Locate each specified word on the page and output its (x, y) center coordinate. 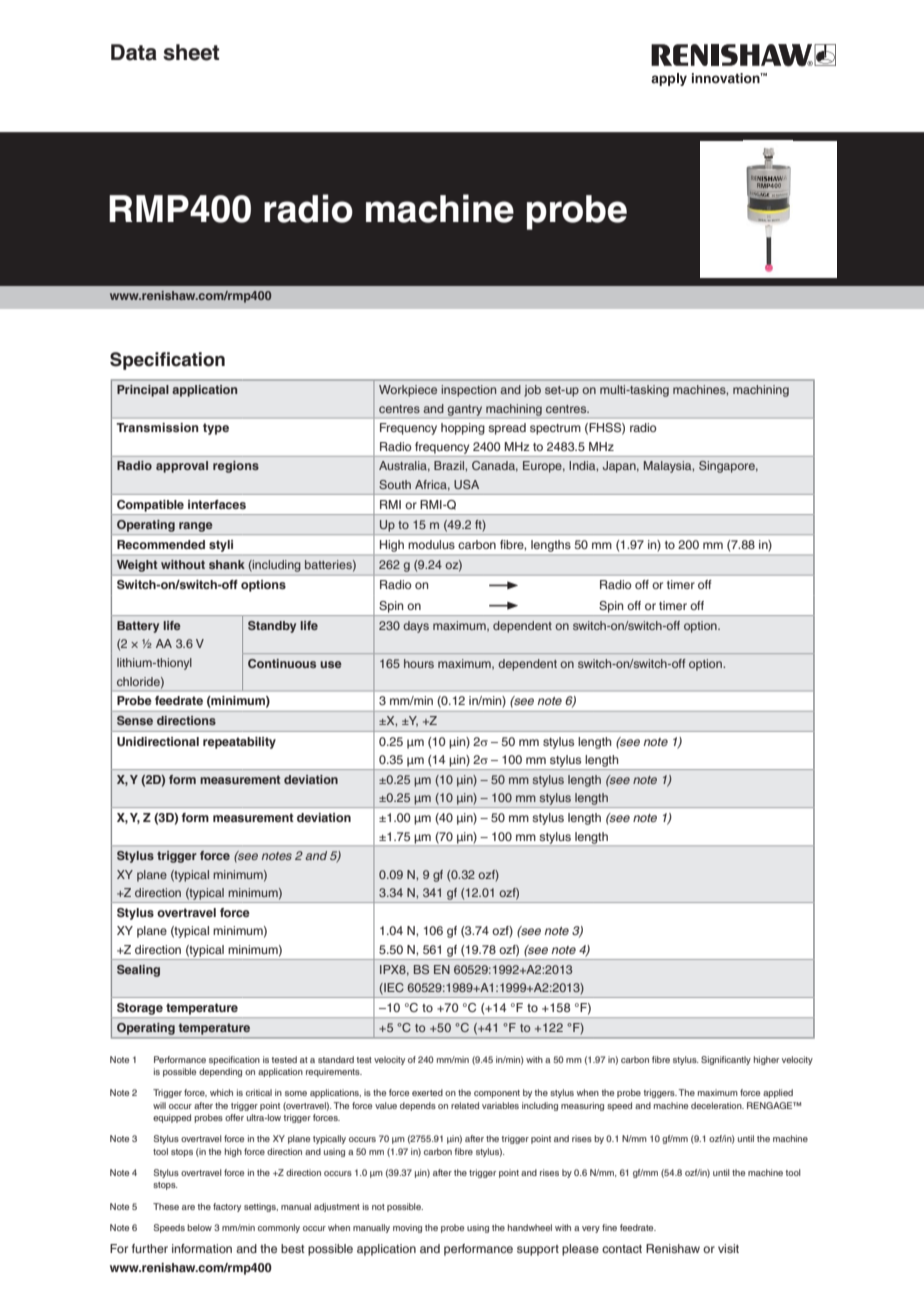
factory (227, 1207)
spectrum (555, 429)
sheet (191, 52)
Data (134, 52)
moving (407, 1228)
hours (419, 663)
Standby (272, 627)
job (532, 391)
